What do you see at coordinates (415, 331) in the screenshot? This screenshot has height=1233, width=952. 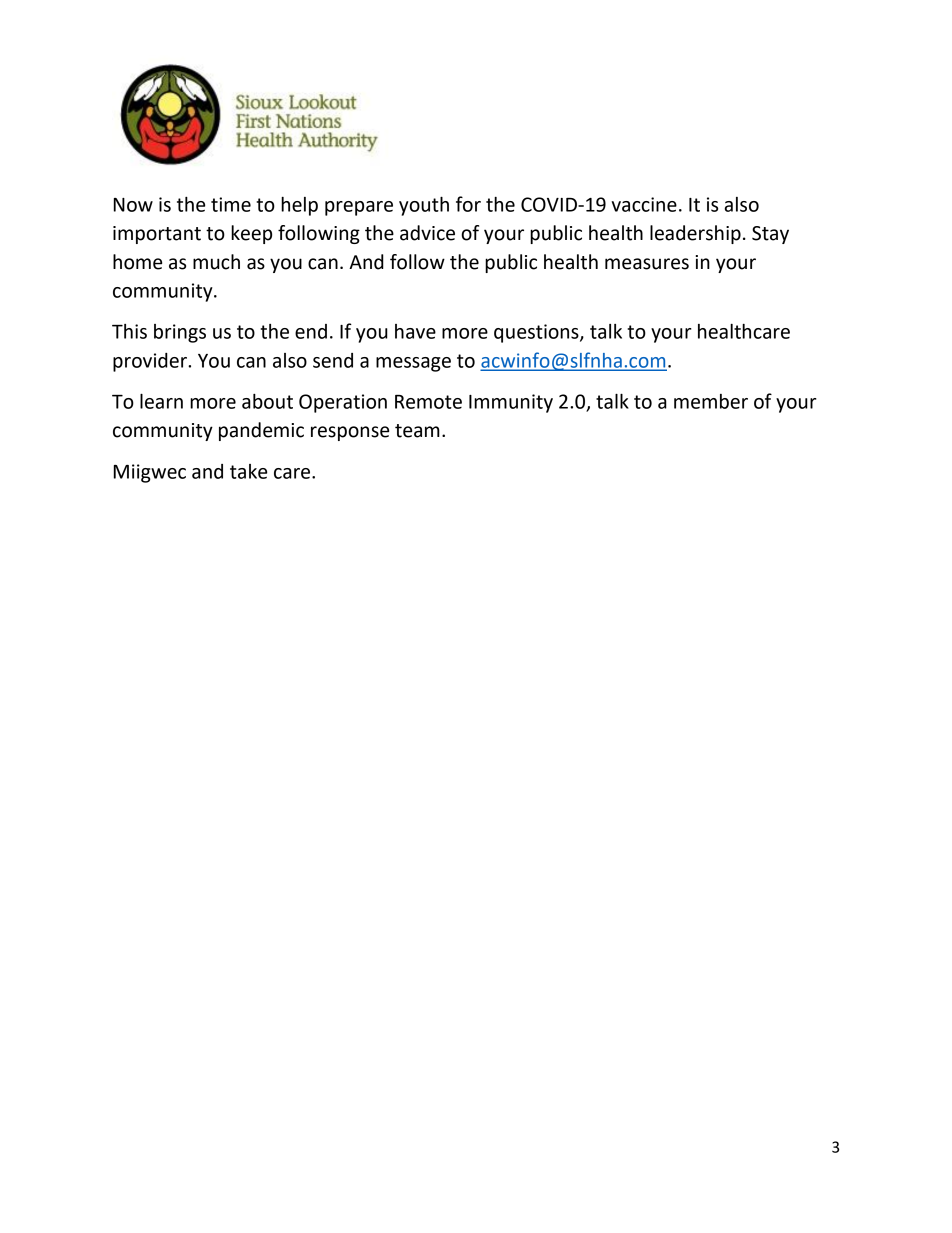 I see `have` at bounding box center [415, 331].
